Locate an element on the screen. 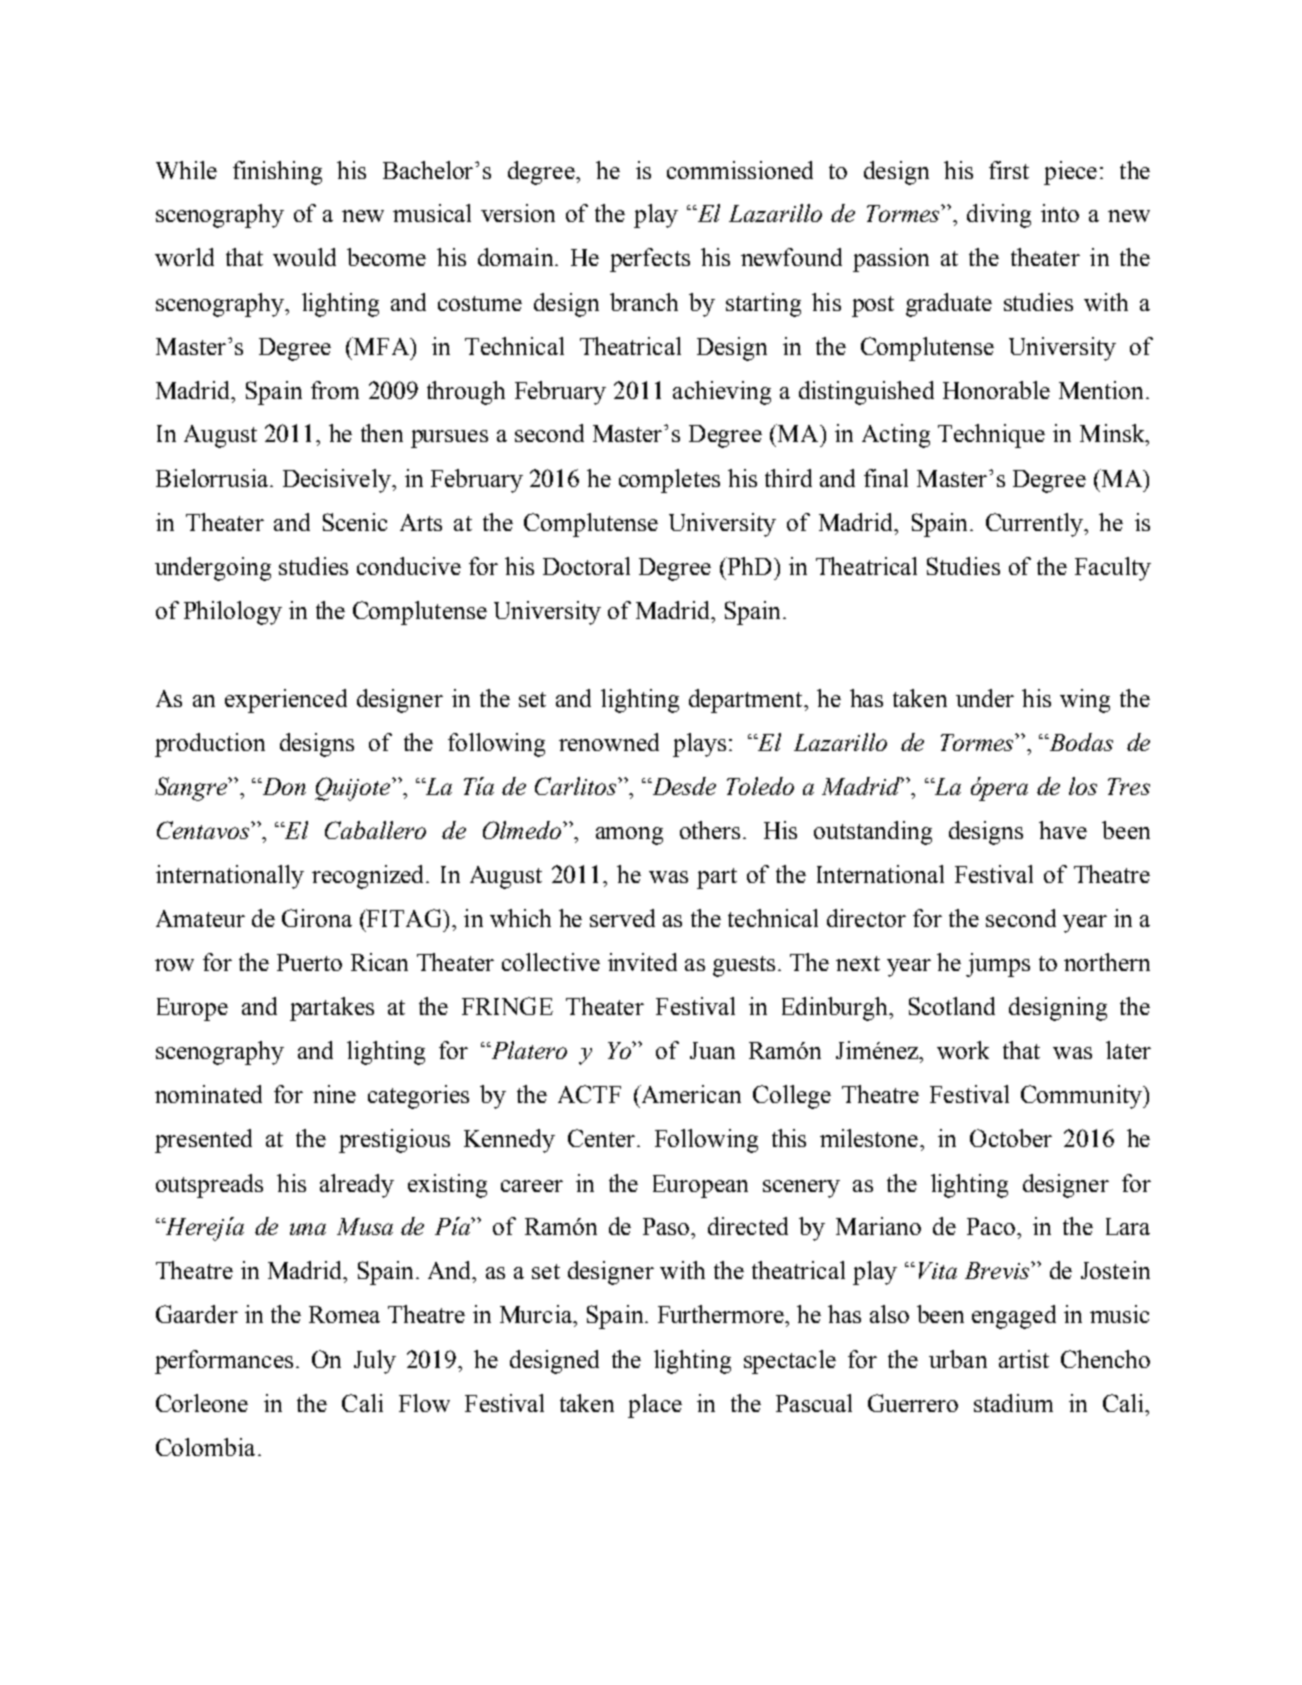 The width and height of the screenshot is (1302, 1685). place is located at coordinates (655, 1406).
